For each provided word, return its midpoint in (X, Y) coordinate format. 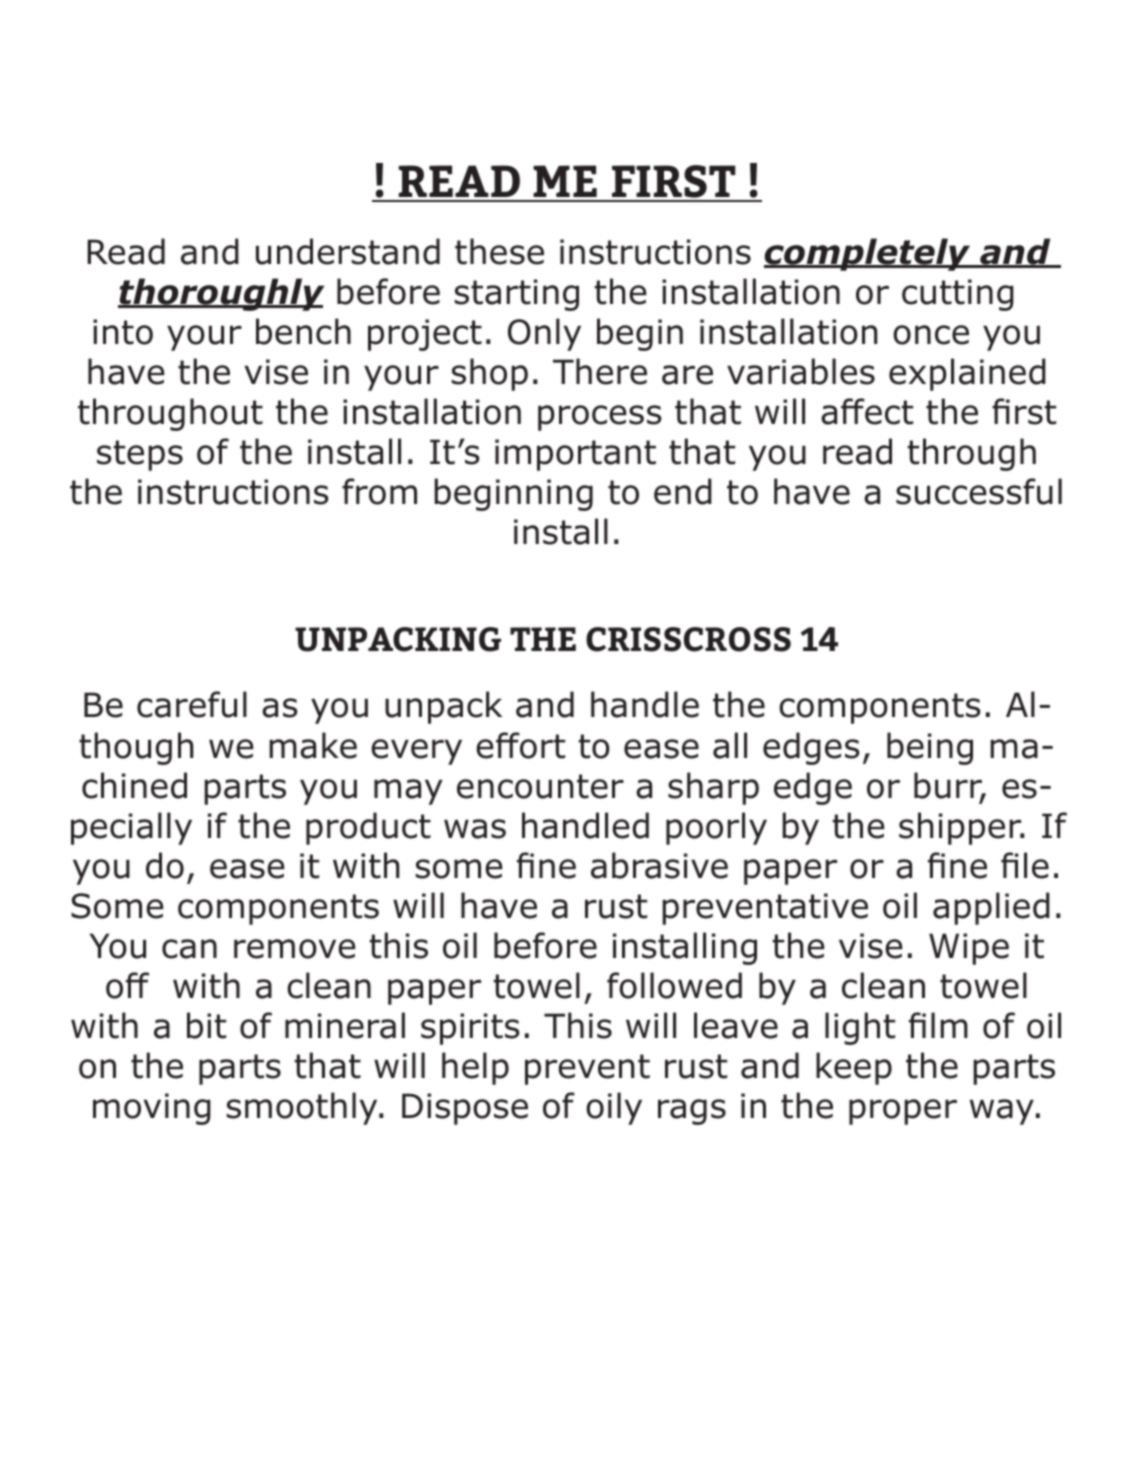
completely (868, 254)
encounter (540, 786)
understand (348, 251)
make (313, 745)
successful (979, 491)
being (930, 748)
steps (140, 455)
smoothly (303, 1108)
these (499, 251)
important (575, 455)
